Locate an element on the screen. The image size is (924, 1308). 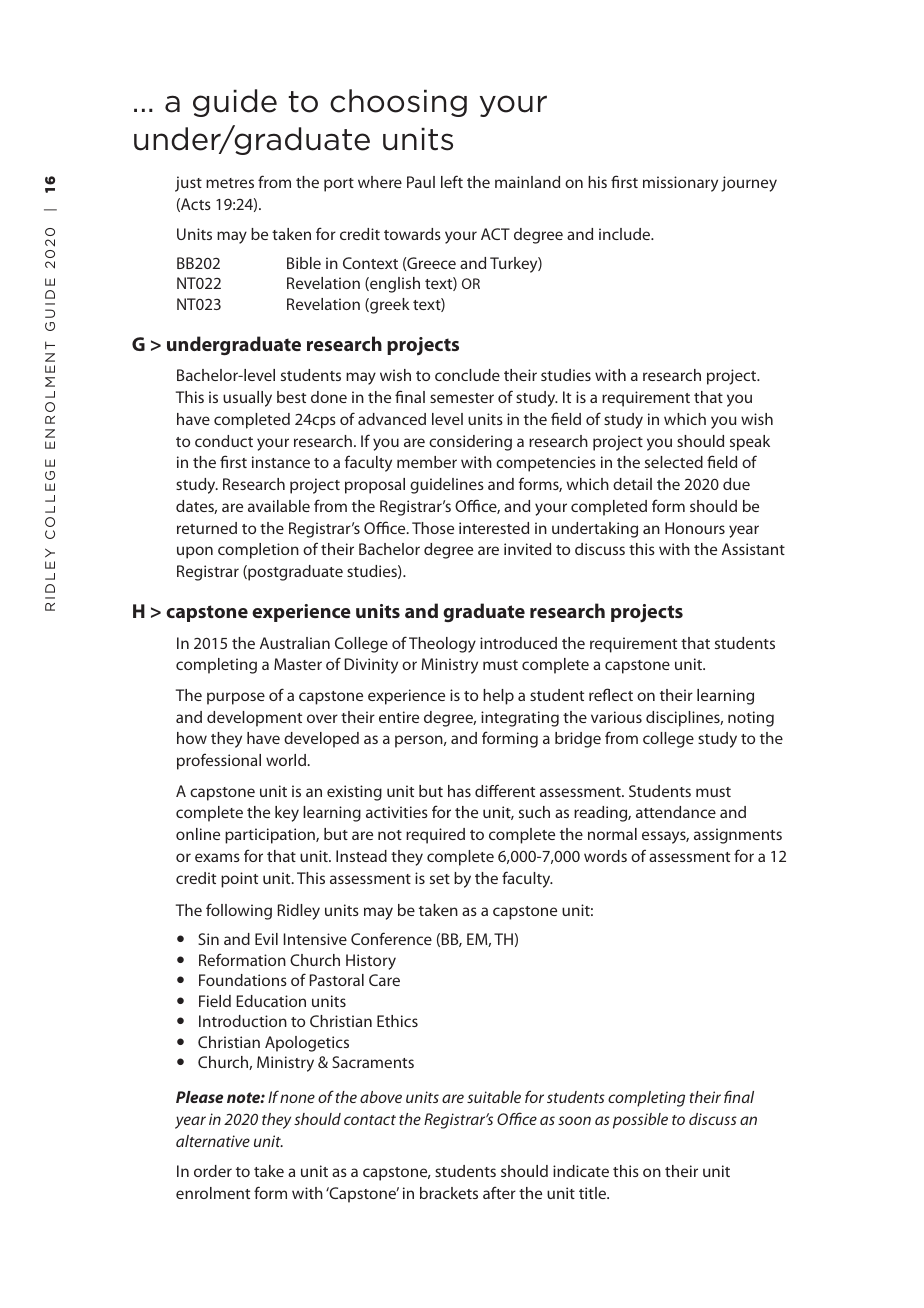
considering is located at coordinates (470, 443).
